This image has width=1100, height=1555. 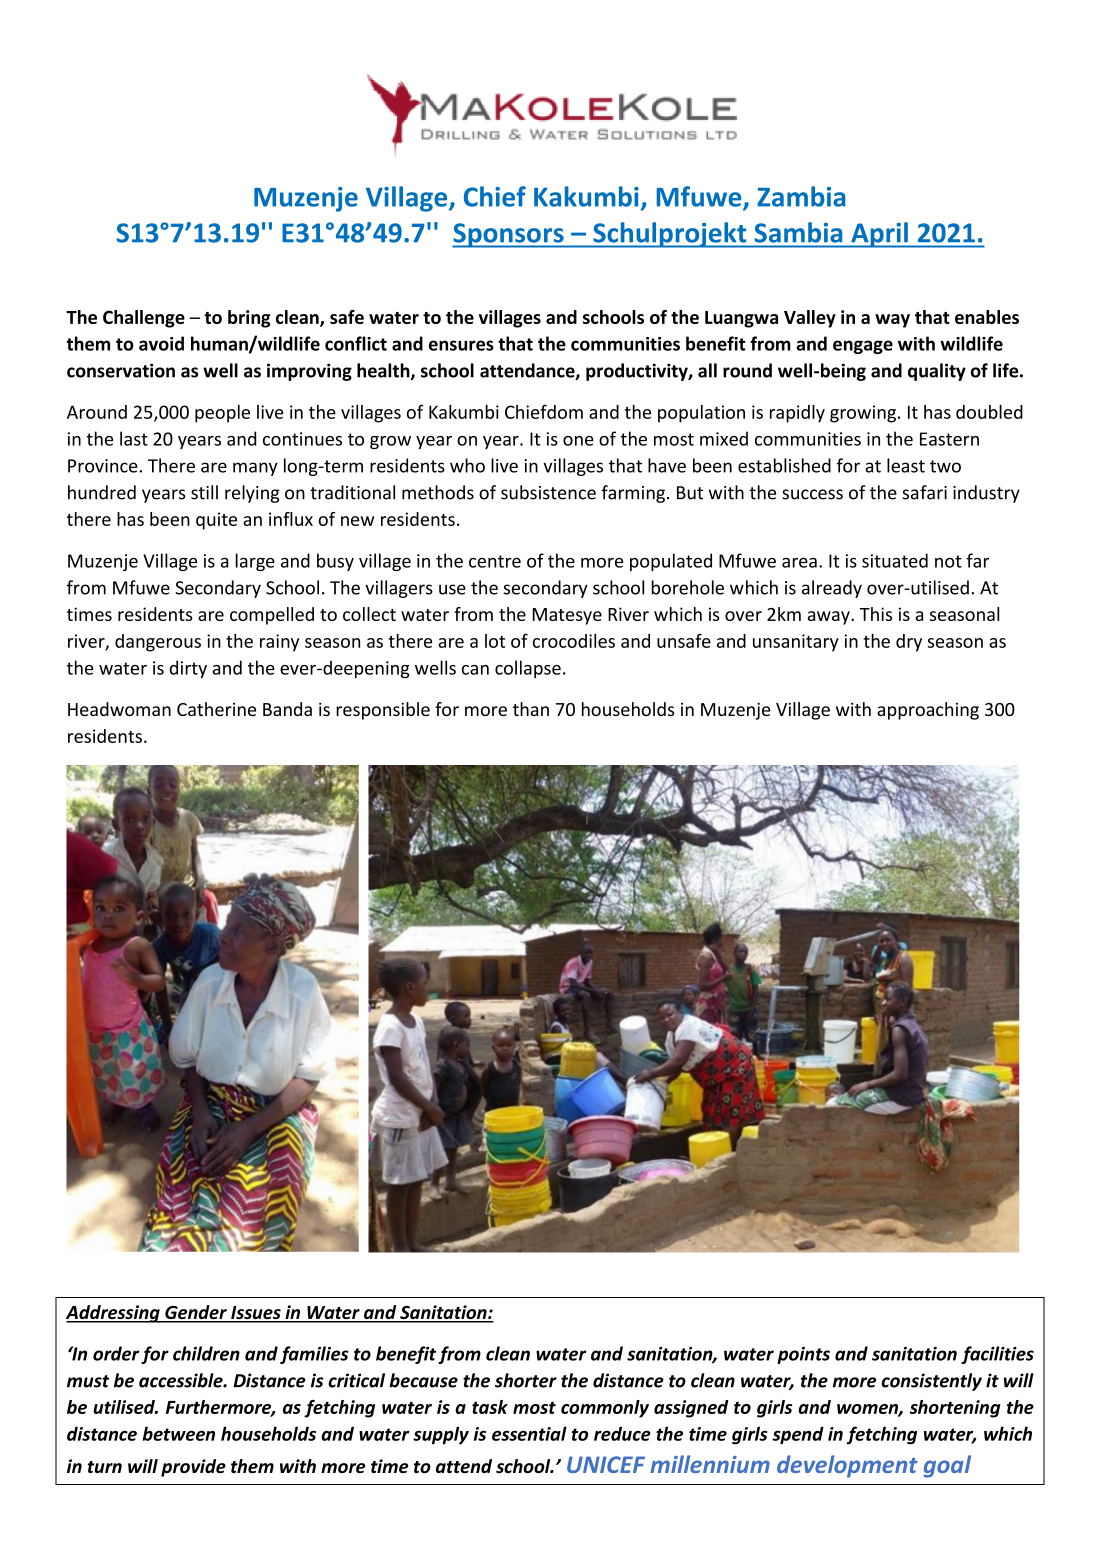 I want to click on essential, so click(x=529, y=1433).
